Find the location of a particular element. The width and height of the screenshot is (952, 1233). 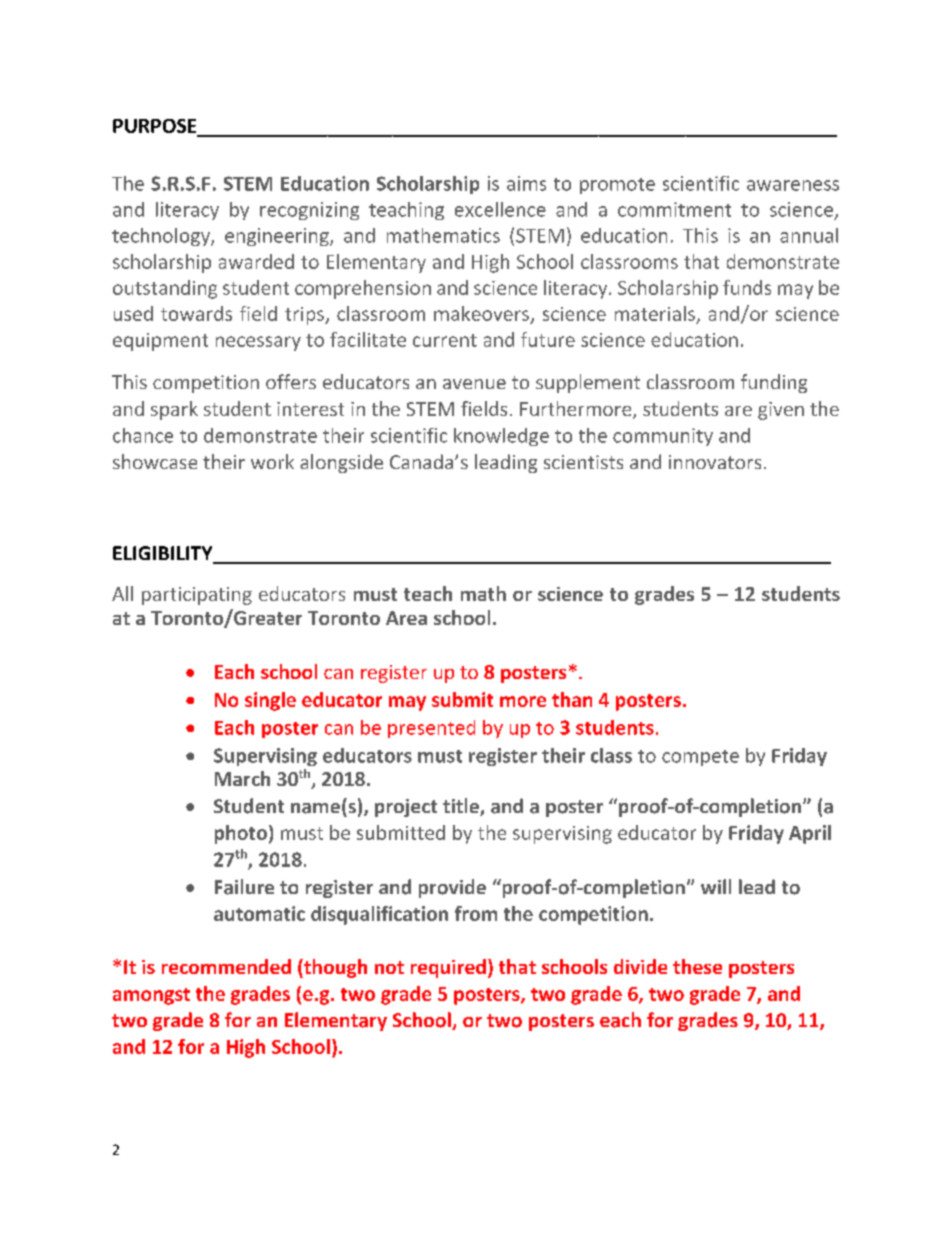

innovators is located at coordinates (715, 462).
